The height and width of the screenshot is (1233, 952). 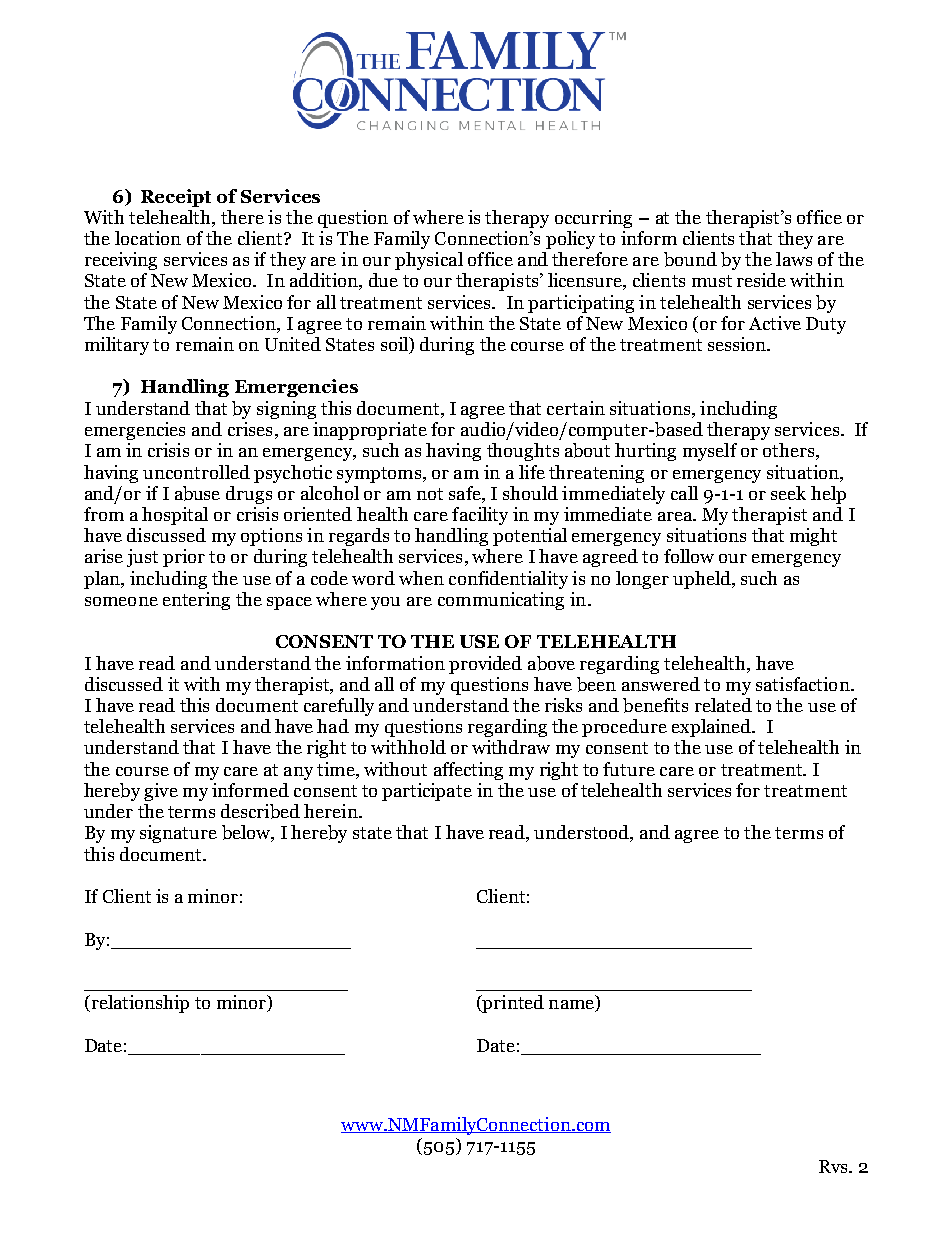 I want to click on physical, so click(x=429, y=261).
